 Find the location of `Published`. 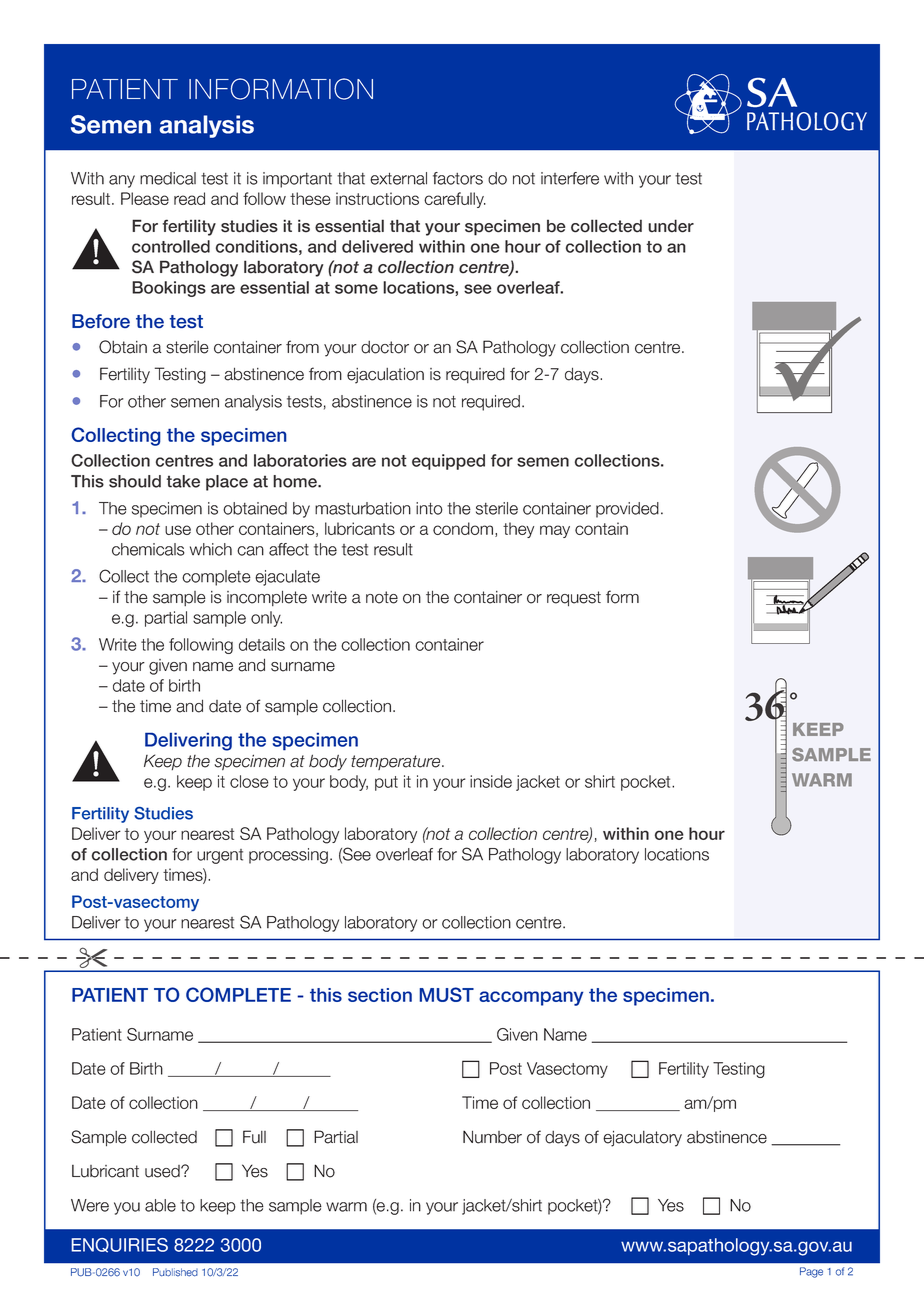

Published is located at coordinates (175, 1272).
